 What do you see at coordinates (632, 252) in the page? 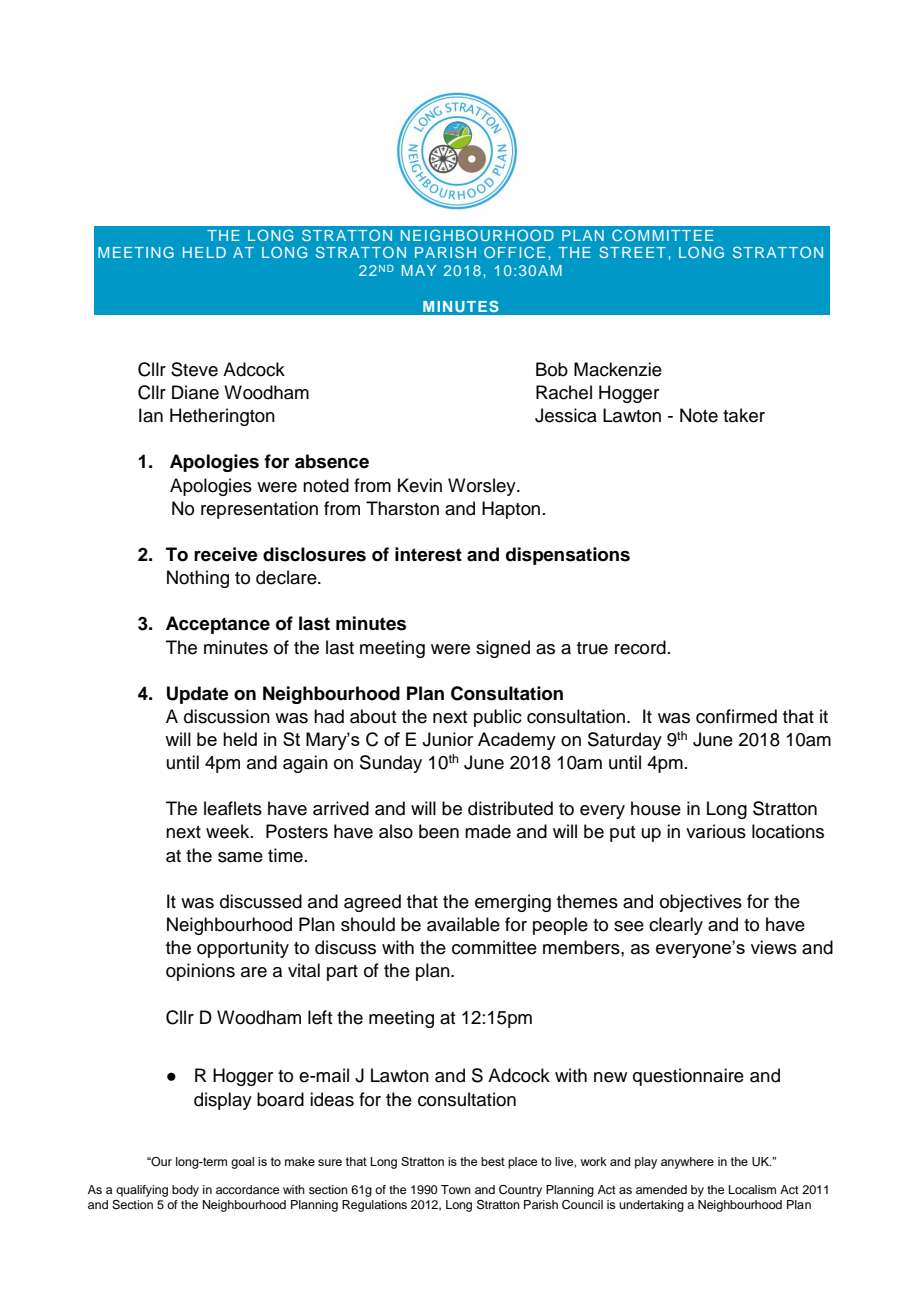
I see `STREET` at bounding box center [632, 252].
